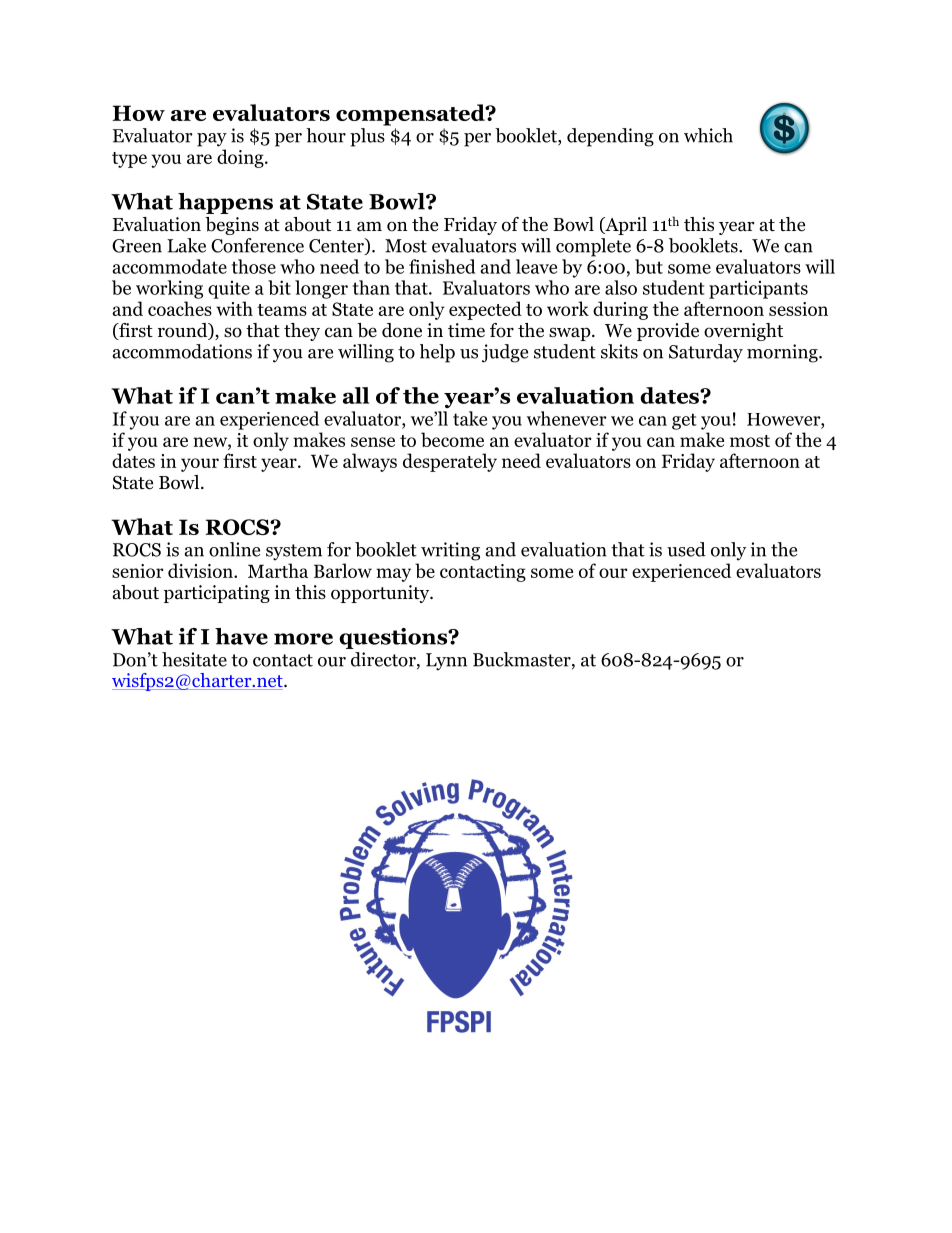 Image resolution: width=952 pixels, height=1233 pixels. I want to click on desperately, so click(450, 462).
